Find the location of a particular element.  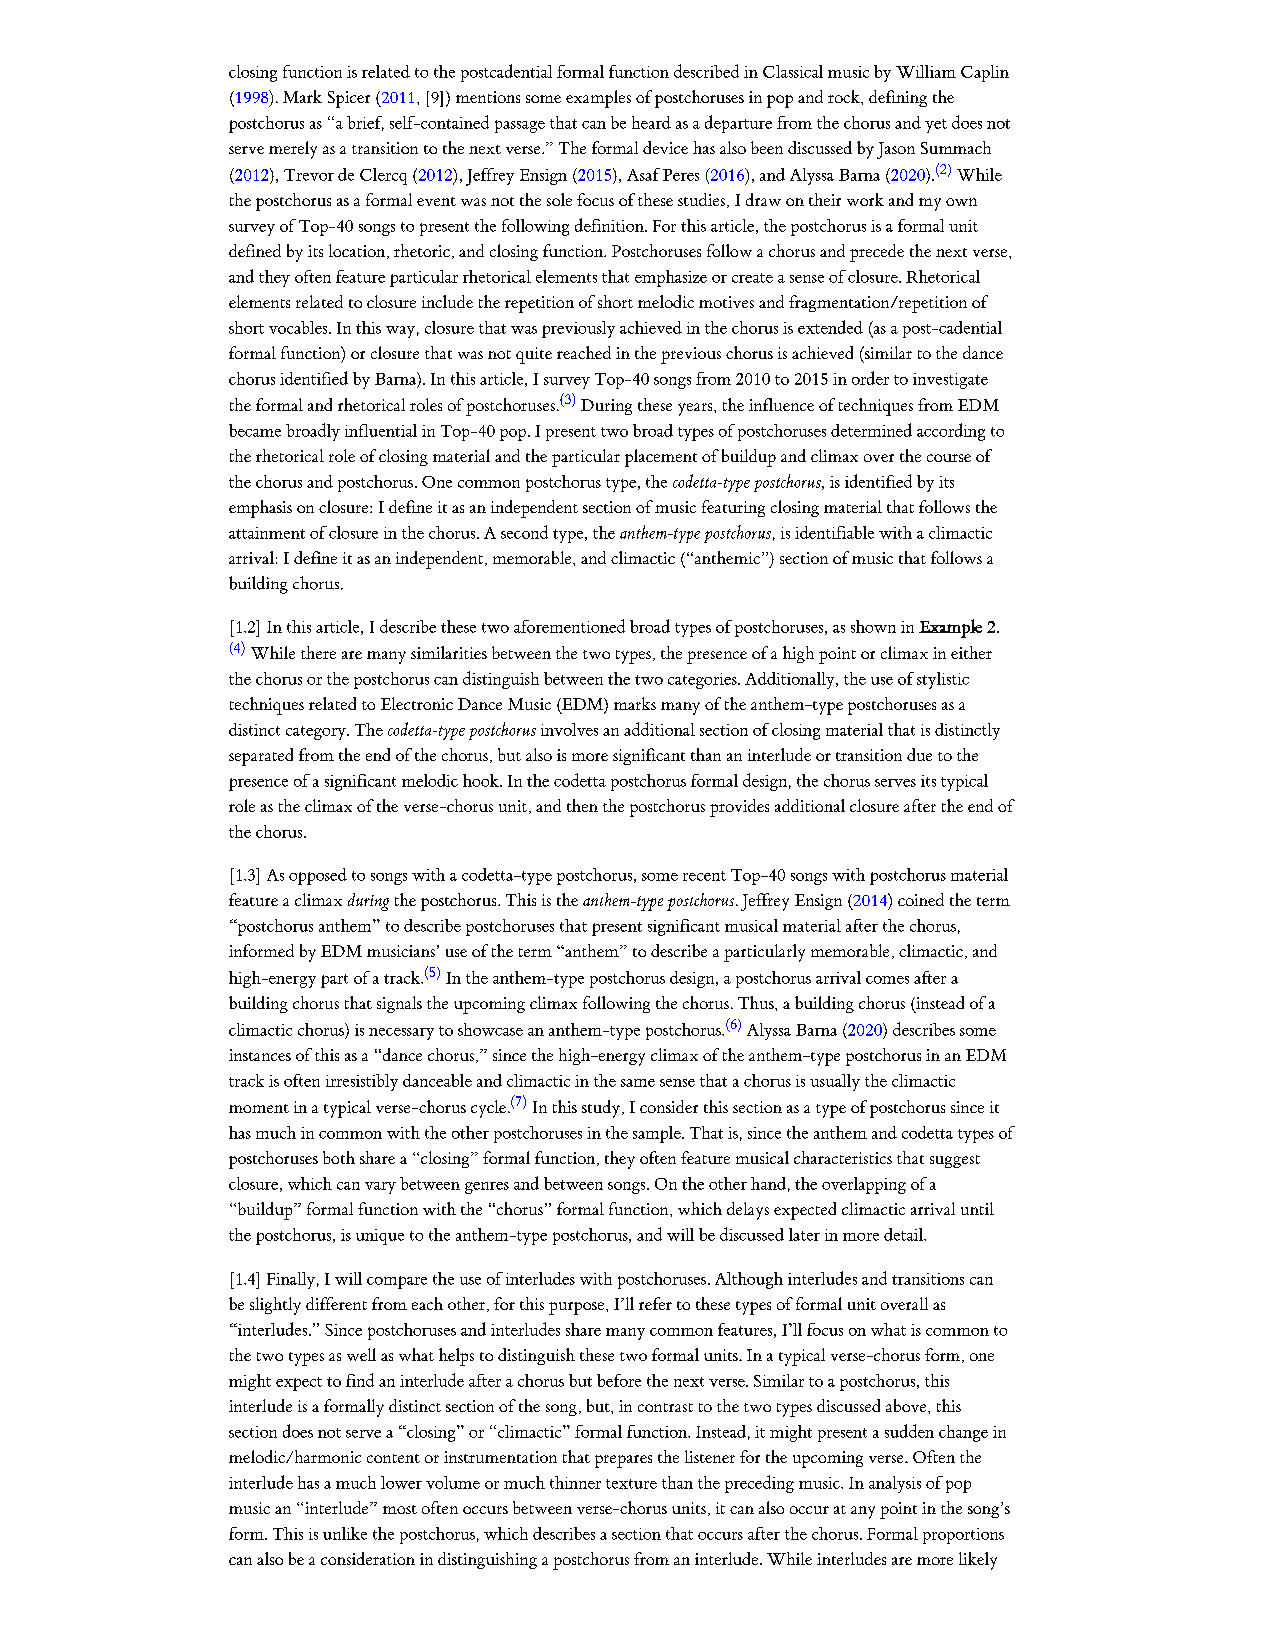

then is located at coordinates (582, 805).
